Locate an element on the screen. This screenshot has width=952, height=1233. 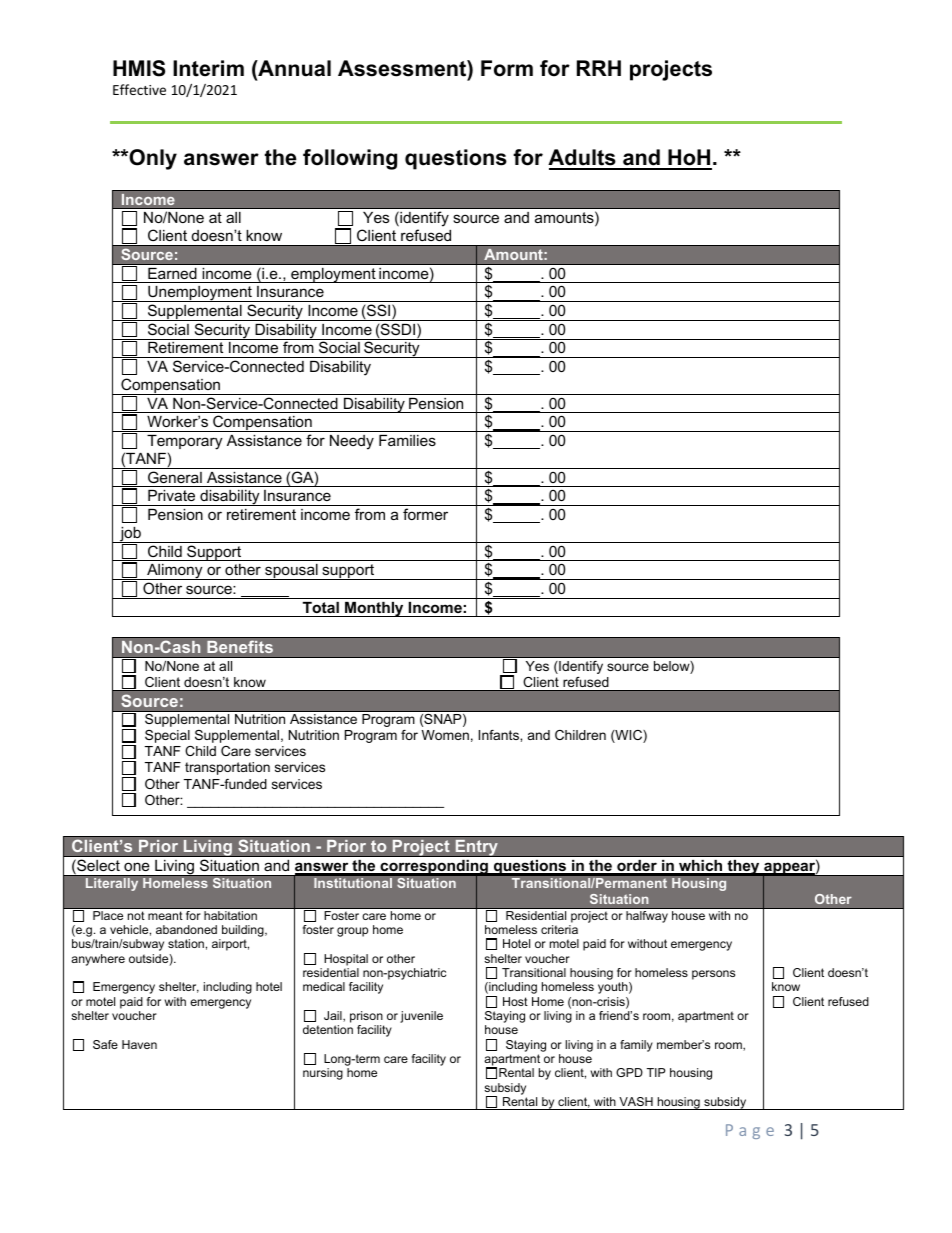
VASH is located at coordinates (636, 1101).
